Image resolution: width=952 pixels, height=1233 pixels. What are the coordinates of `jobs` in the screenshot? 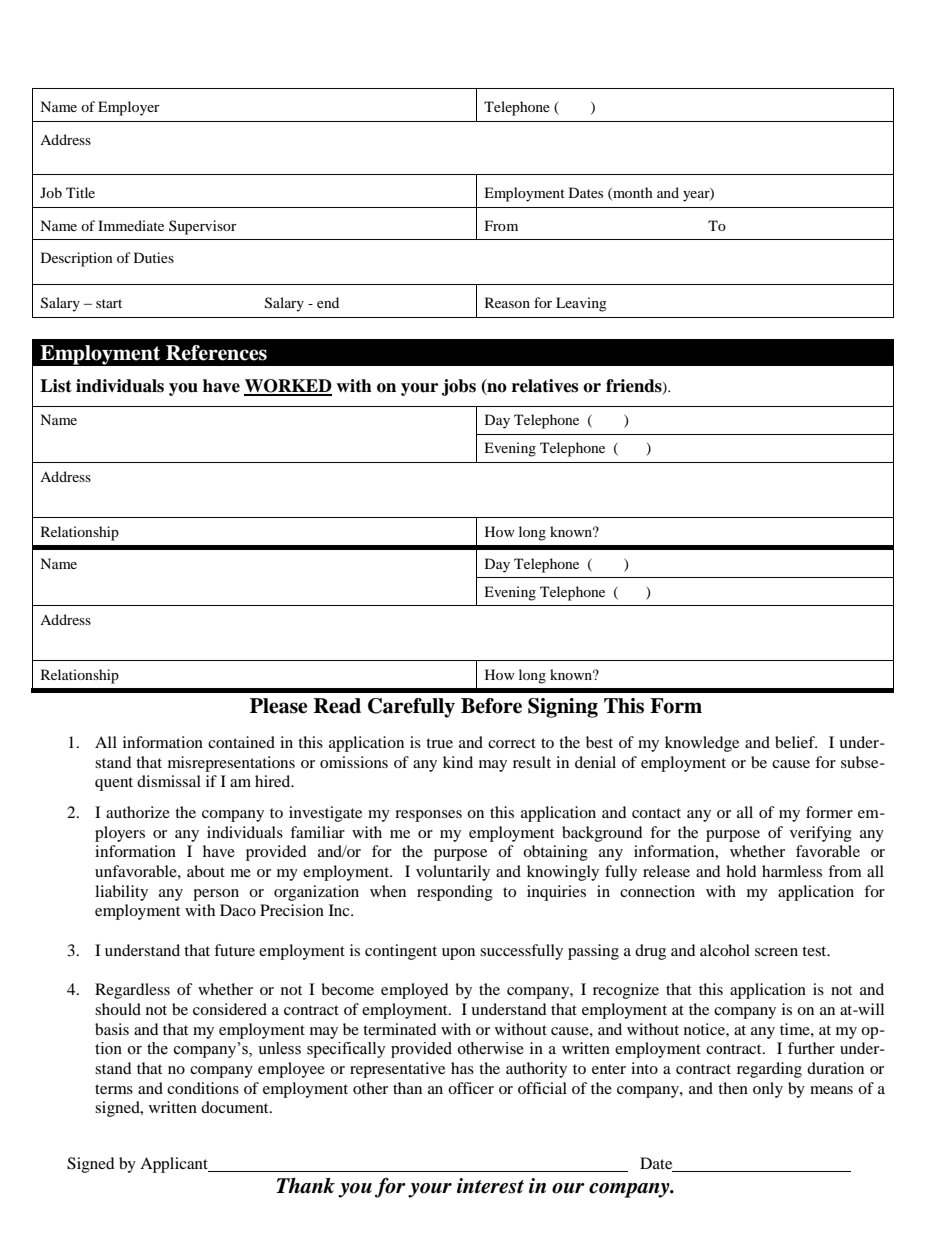 It's located at (459, 387).
